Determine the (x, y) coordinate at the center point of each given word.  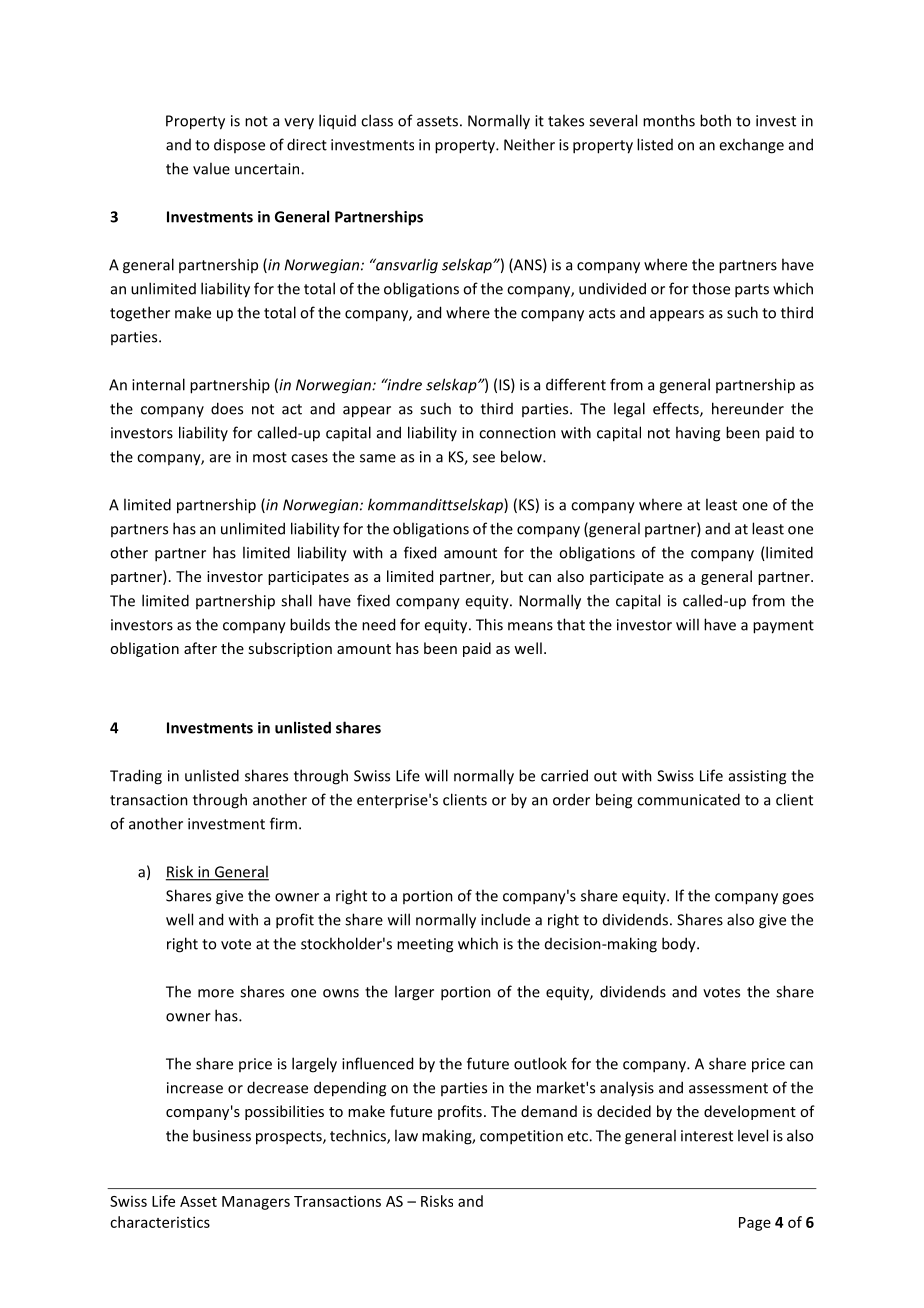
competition (521, 1137)
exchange (751, 146)
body (680, 945)
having (698, 434)
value (211, 168)
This (489, 624)
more (216, 993)
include (505, 919)
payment (783, 627)
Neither (529, 144)
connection (517, 433)
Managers (256, 1203)
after (200, 648)
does (227, 408)
